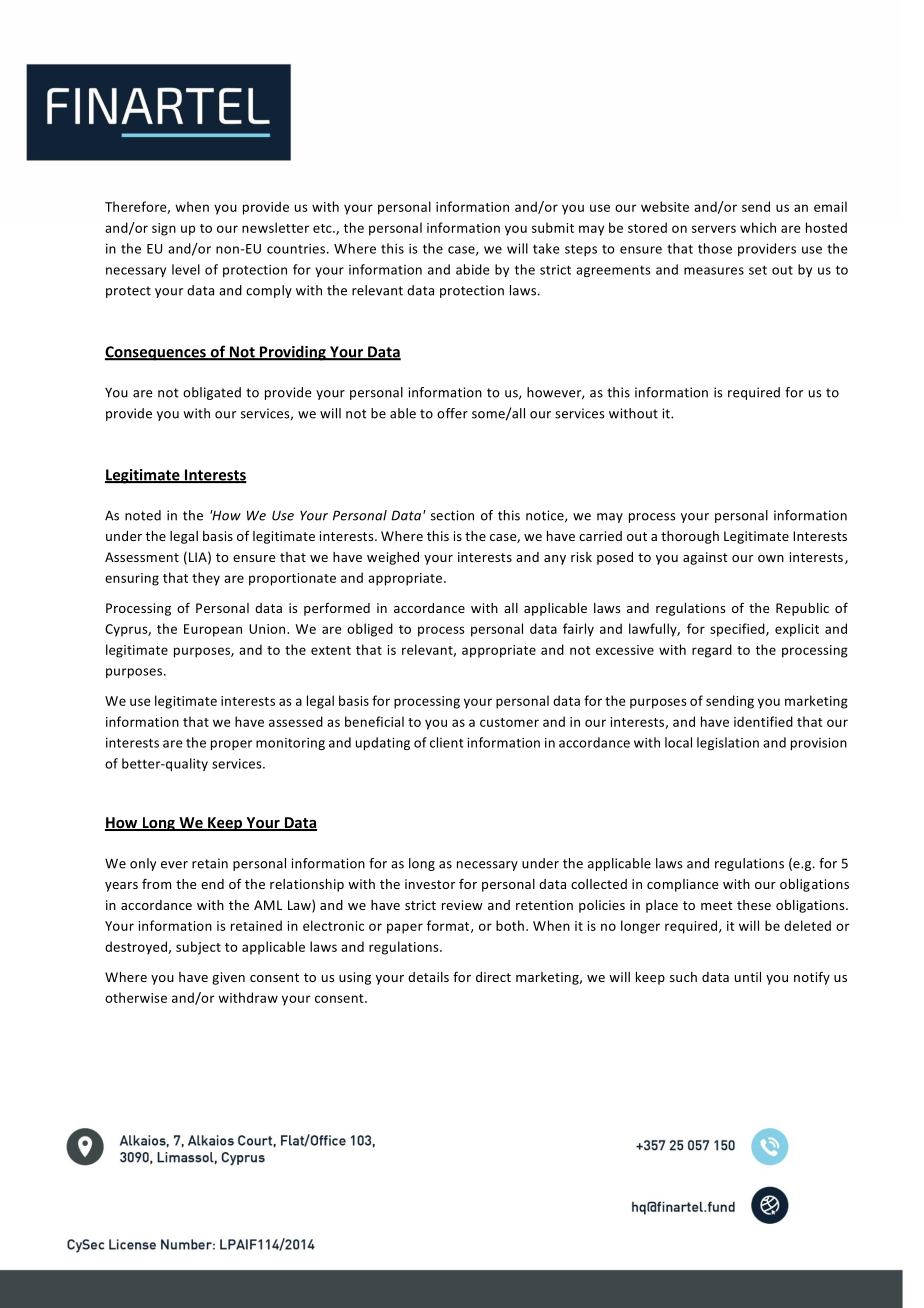 Image resolution: width=924 pixels, height=1308 pixels. What do you see at coordinates (473, 269) in the screenshot?
I see `abide` at bounding box center [473, 269].
